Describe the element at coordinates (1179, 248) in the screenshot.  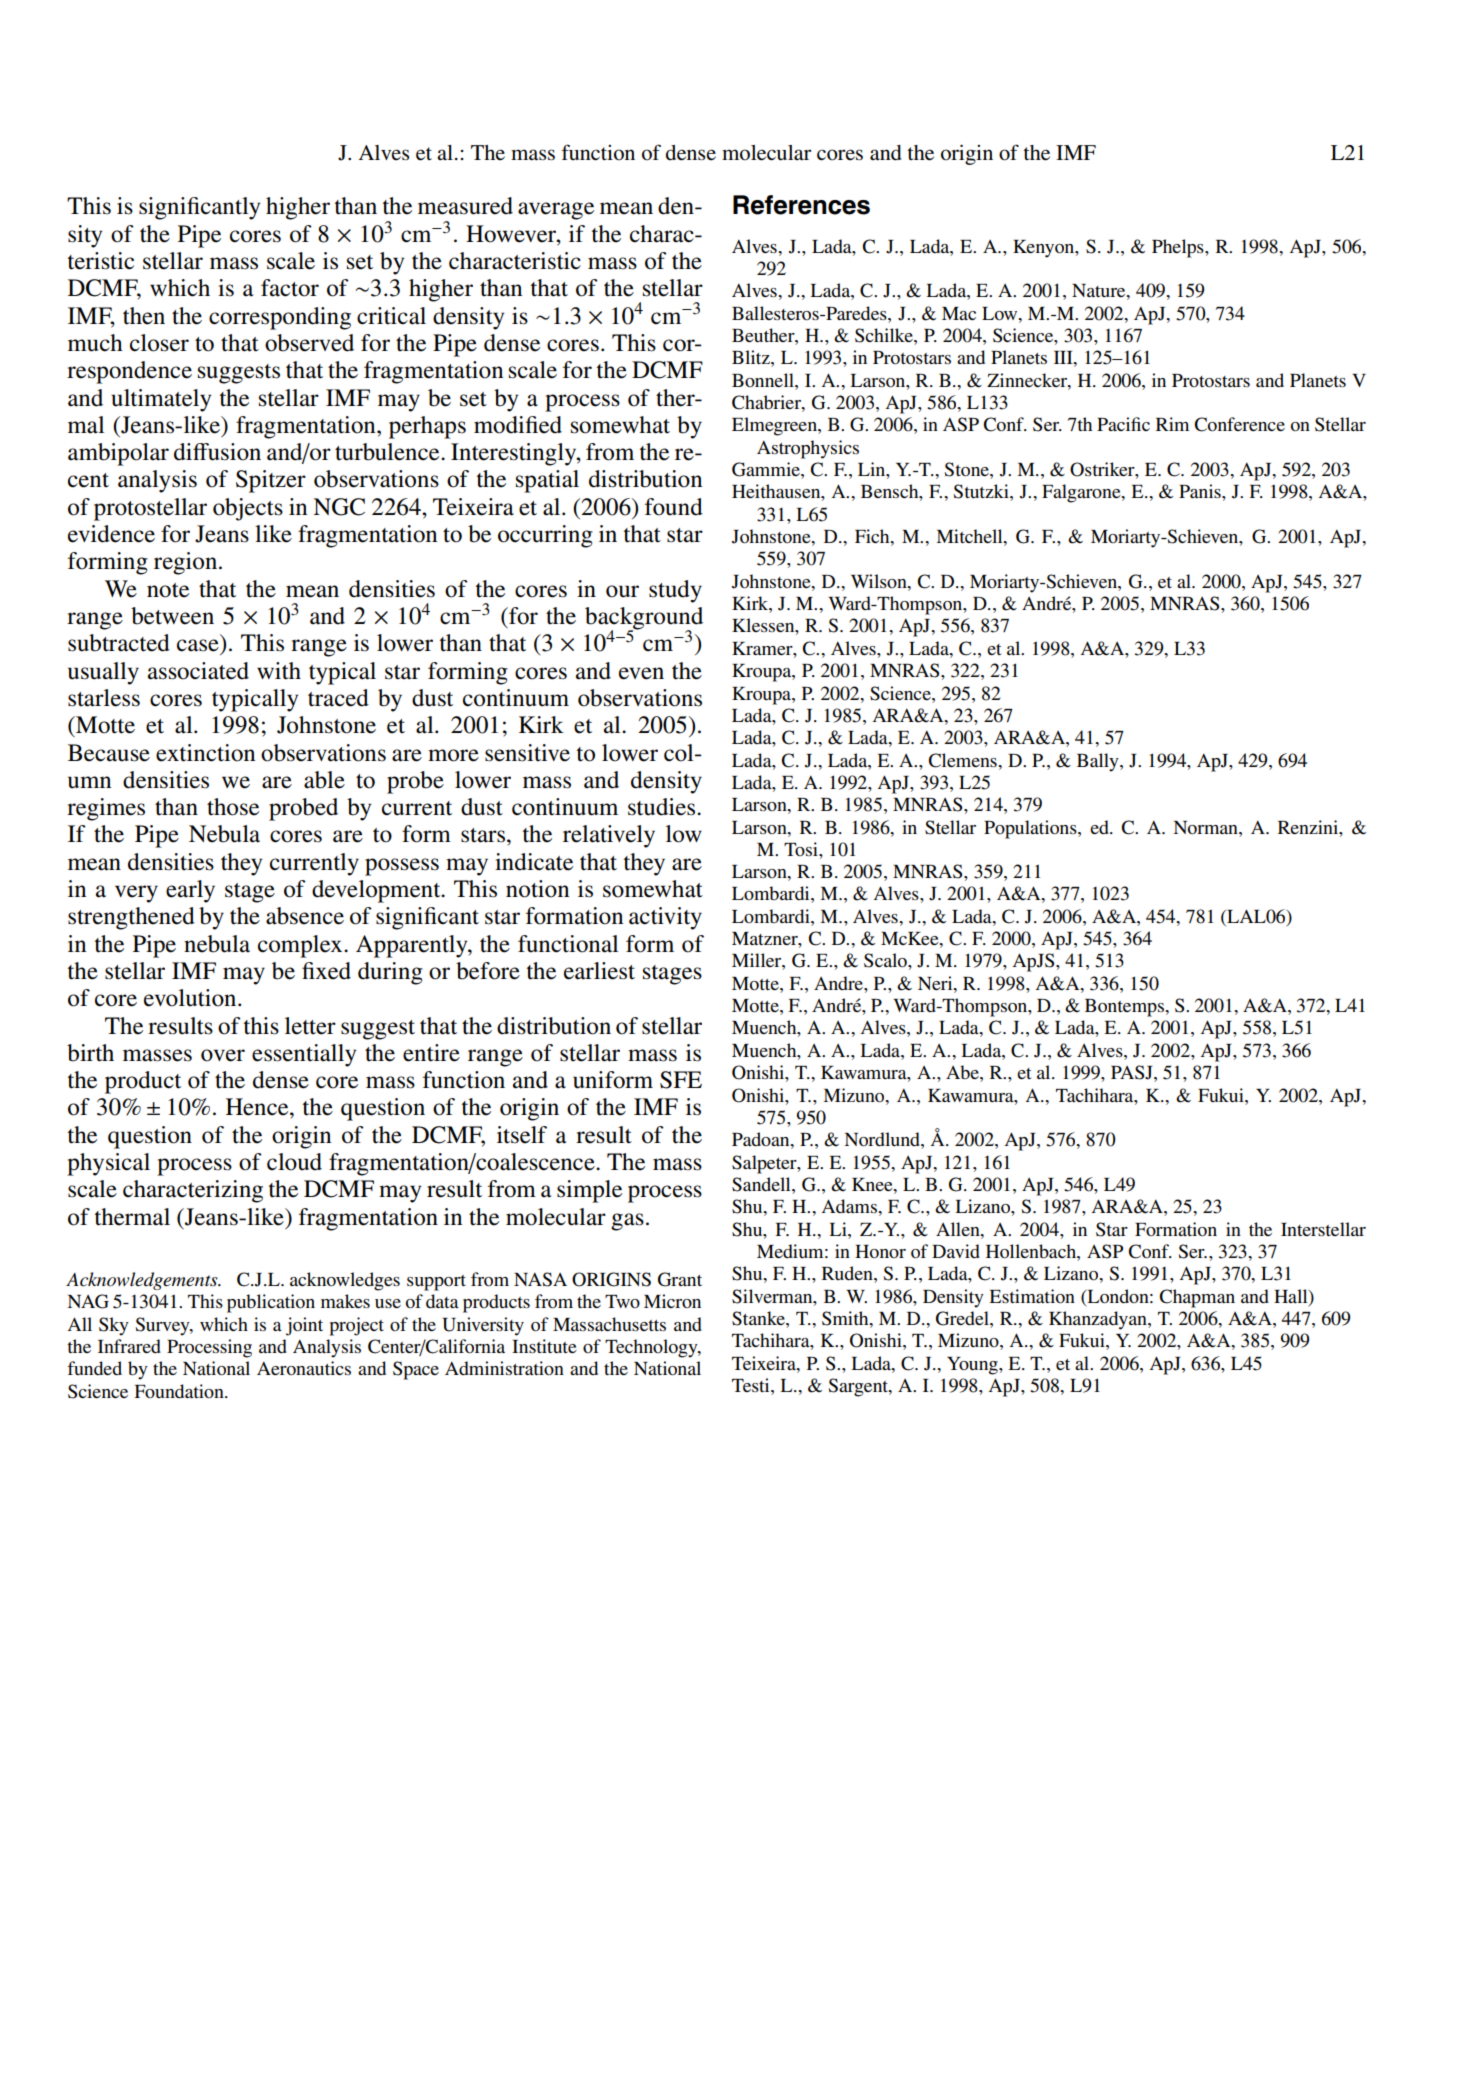
I see `Phelps` at that location.
